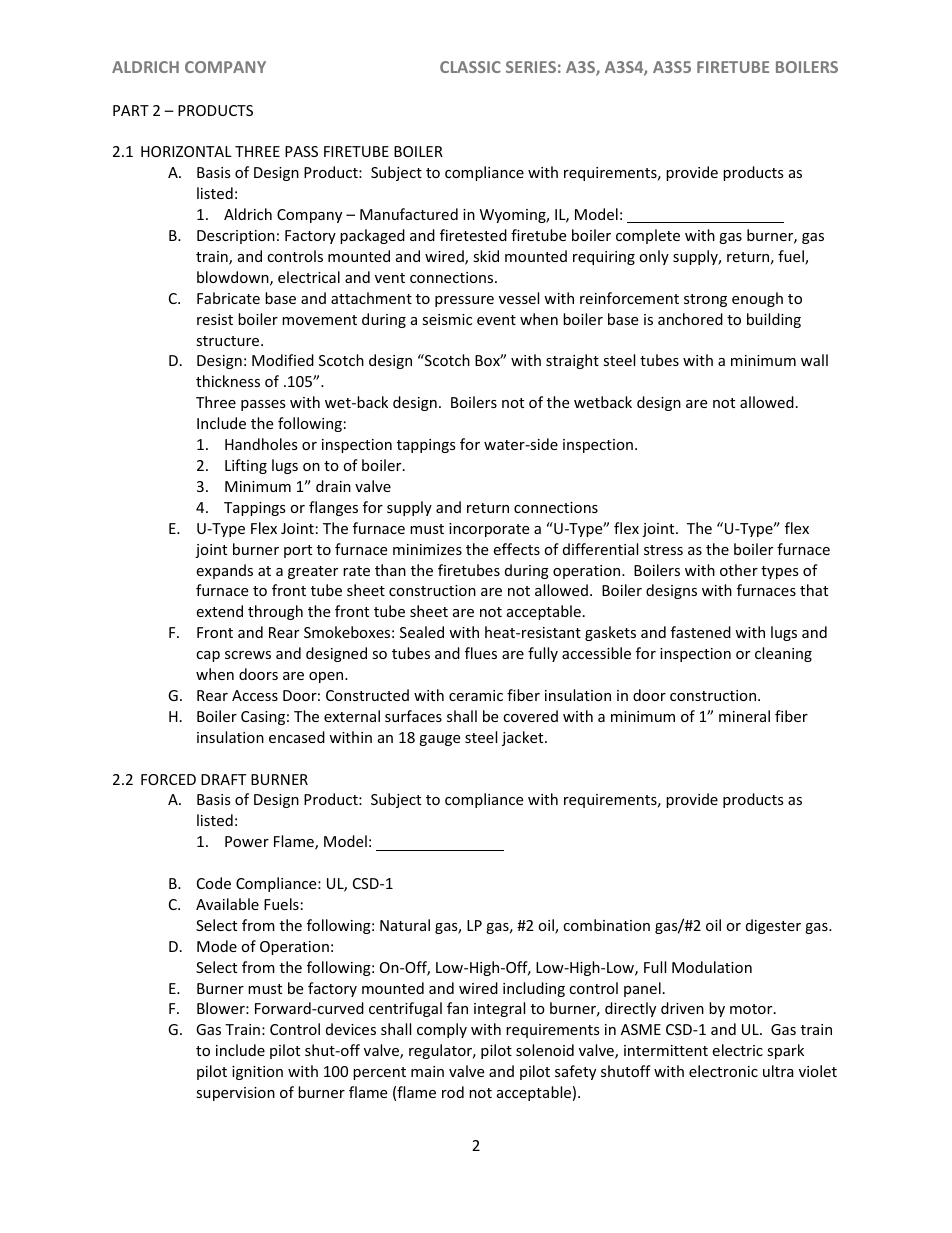  Describe the element at coordinates (648, 236) in the screenshot. I see `complete` at that location.
